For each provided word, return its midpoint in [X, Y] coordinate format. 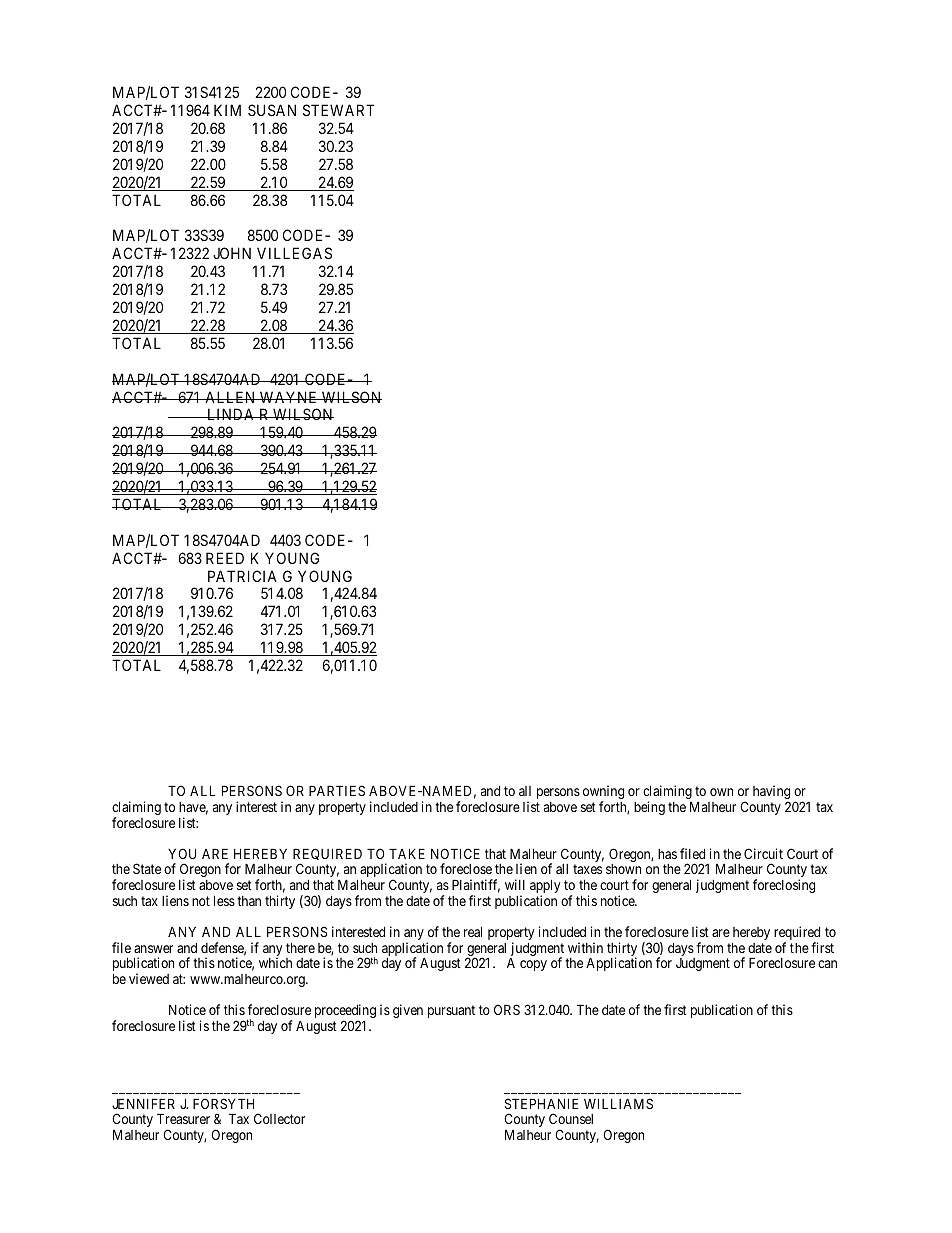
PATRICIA [242, 576]
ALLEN [230, 397]
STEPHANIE [541, 1103]
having [771, 793]
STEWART [339, 110]
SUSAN [272, 110]
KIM [227, 110]
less [224, 900]
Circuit [763, 853]
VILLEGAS [294, 253]
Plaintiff [476, 886]
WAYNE [289, 397]
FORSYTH [223, 1103]
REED [225, 558]
